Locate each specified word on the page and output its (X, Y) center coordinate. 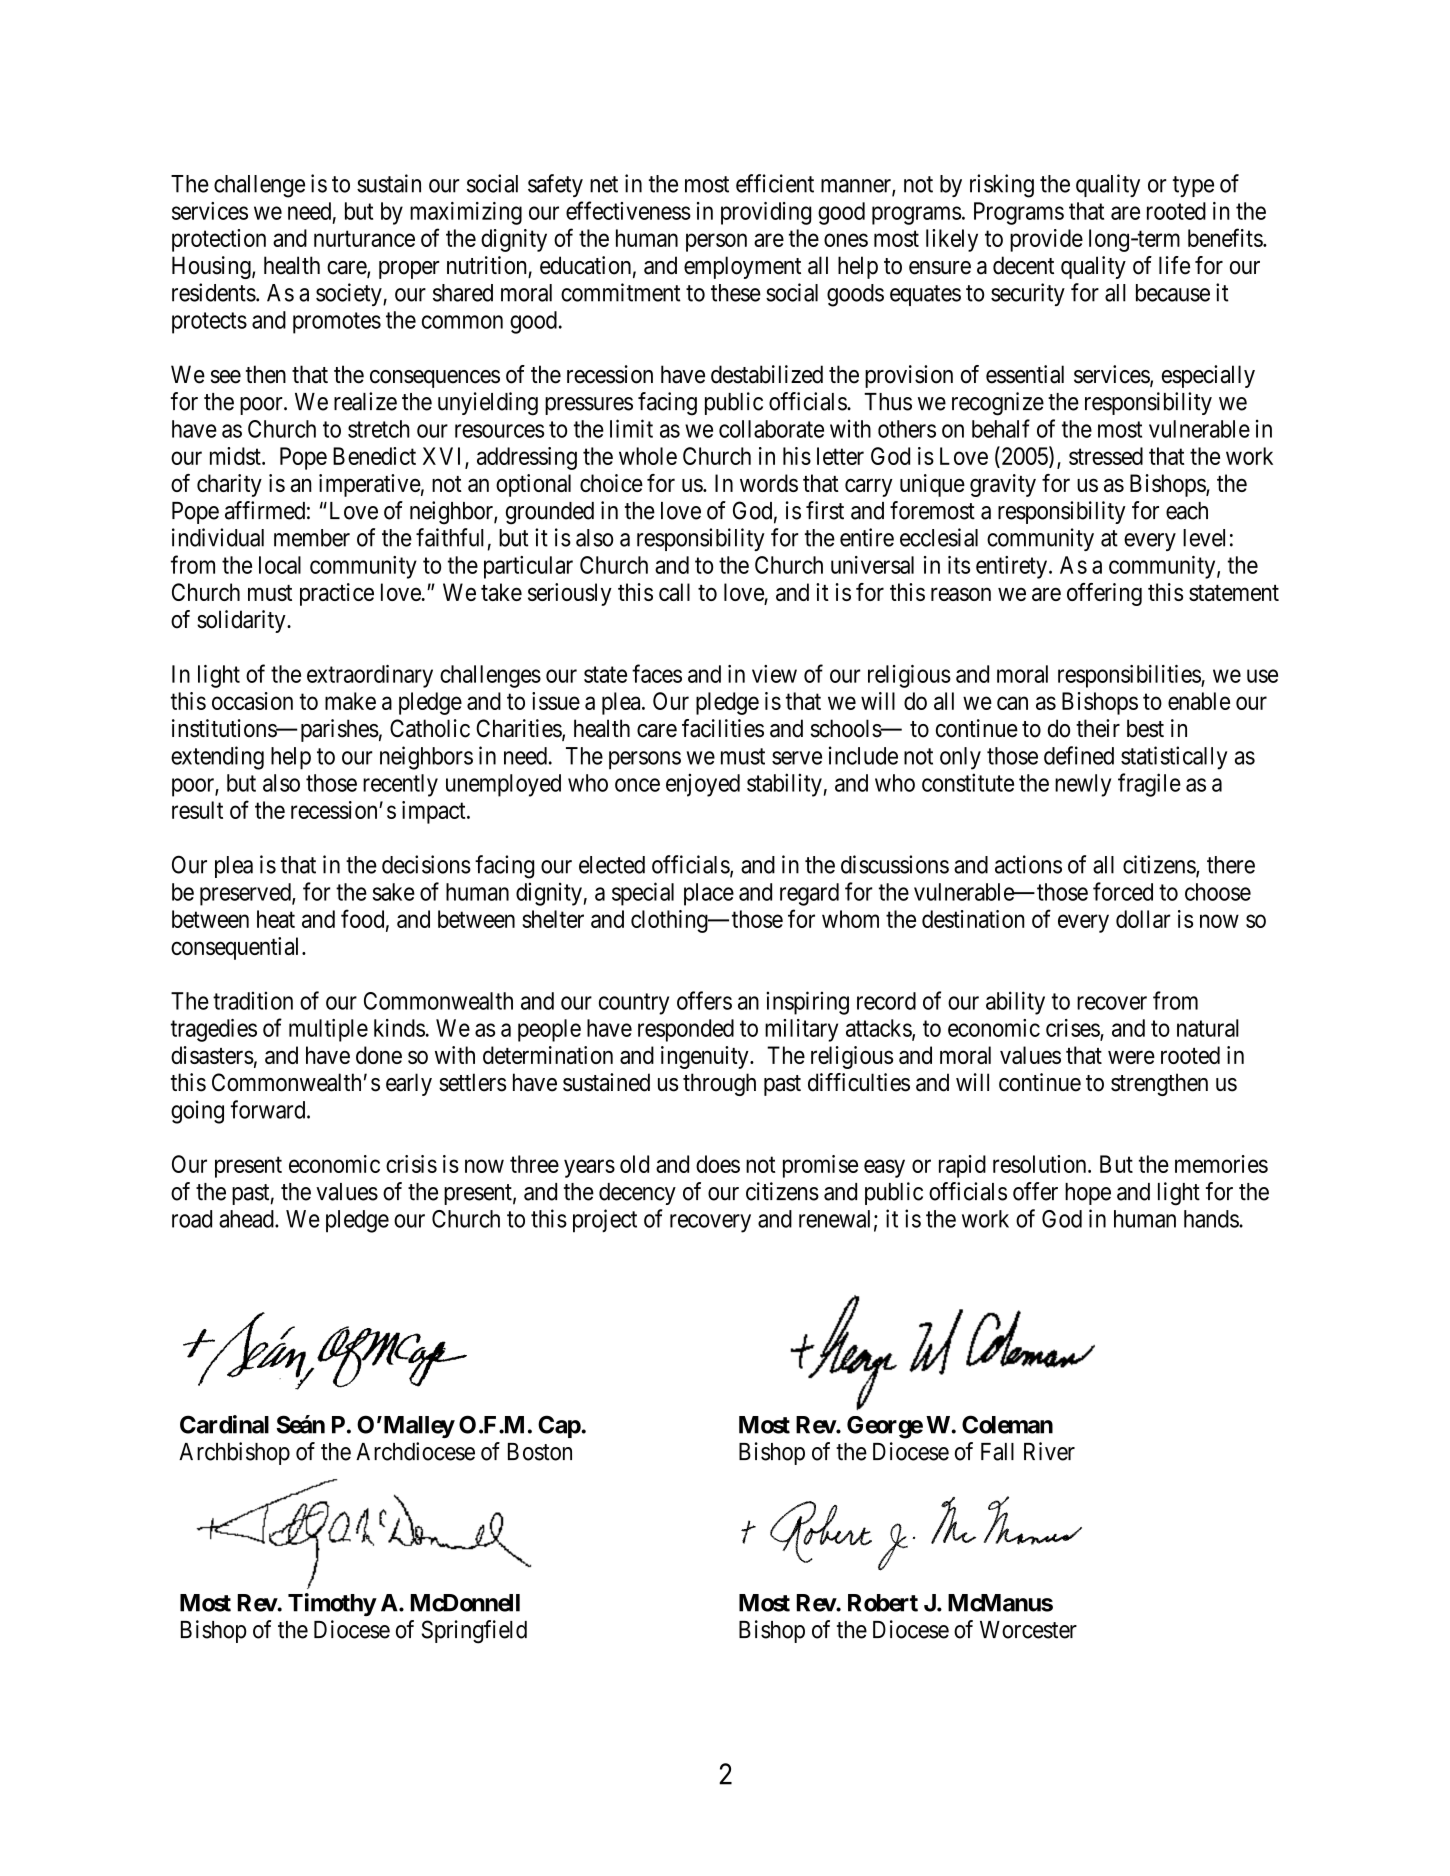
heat (276, 919)
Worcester (1028, 1630)
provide (1046, 240)
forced (1123, 891)
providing (766, 213)
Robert (883, 1603)
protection (219, 240)
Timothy (332, 1604)
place (709, 894)
